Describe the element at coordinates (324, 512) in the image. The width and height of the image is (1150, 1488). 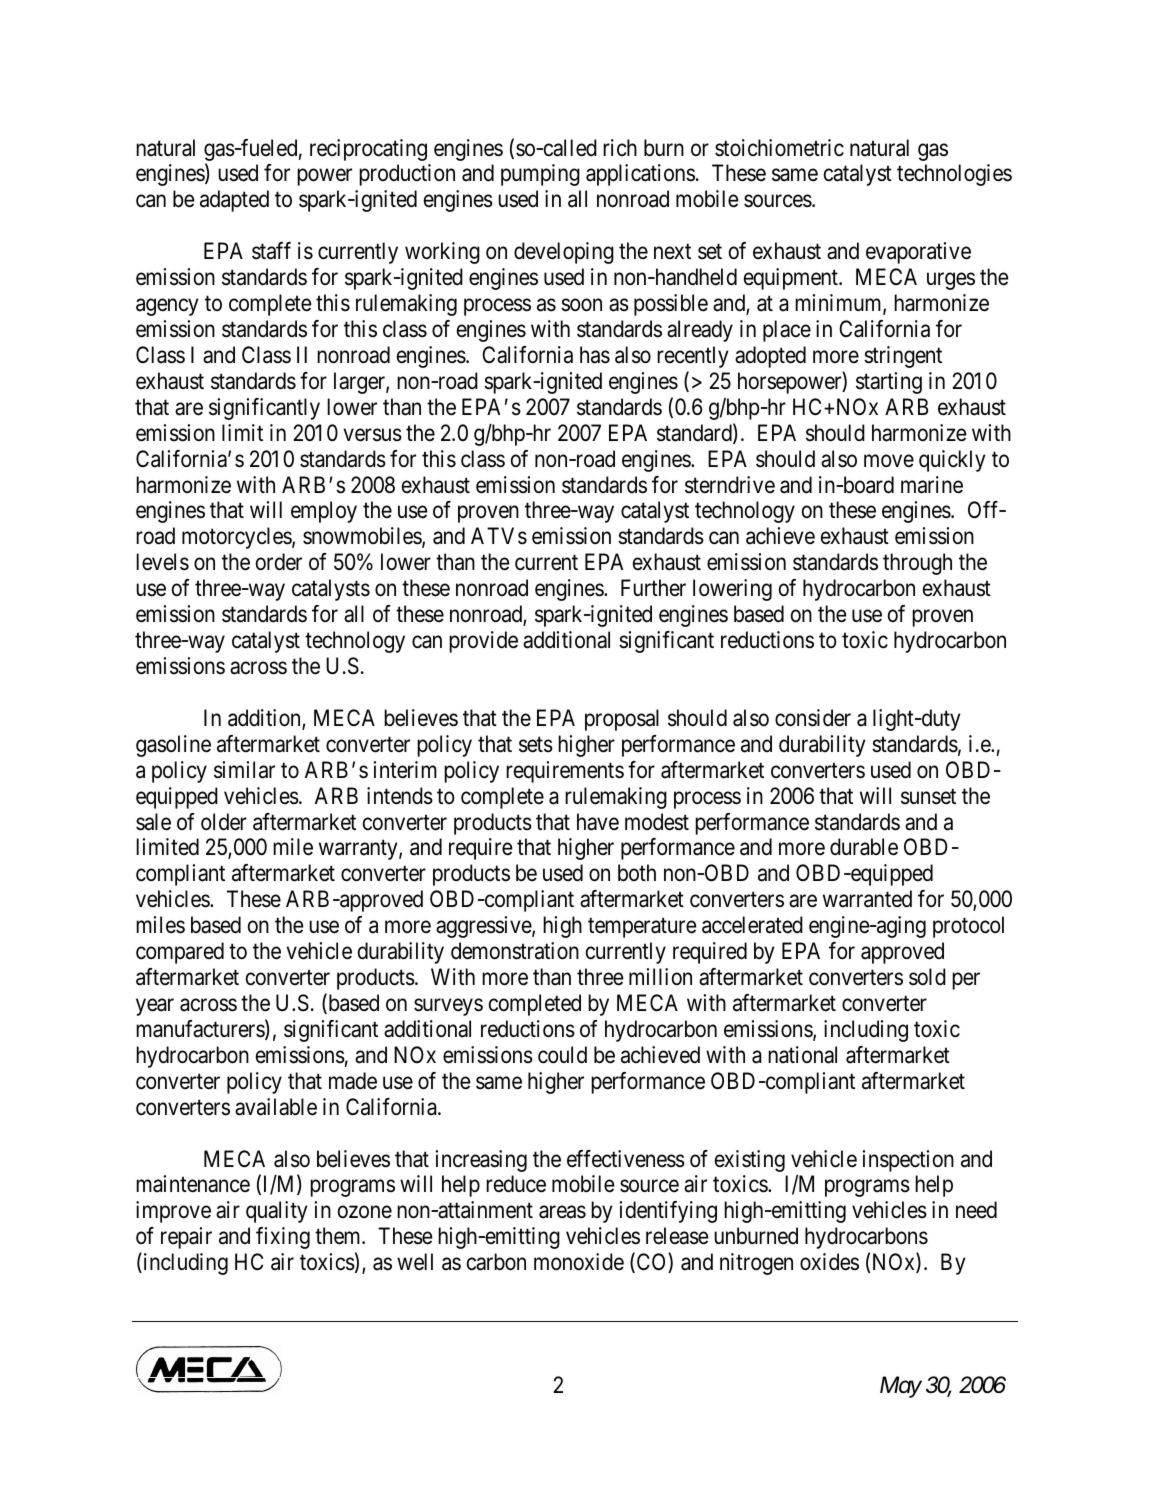
I see `employ` at that location.
